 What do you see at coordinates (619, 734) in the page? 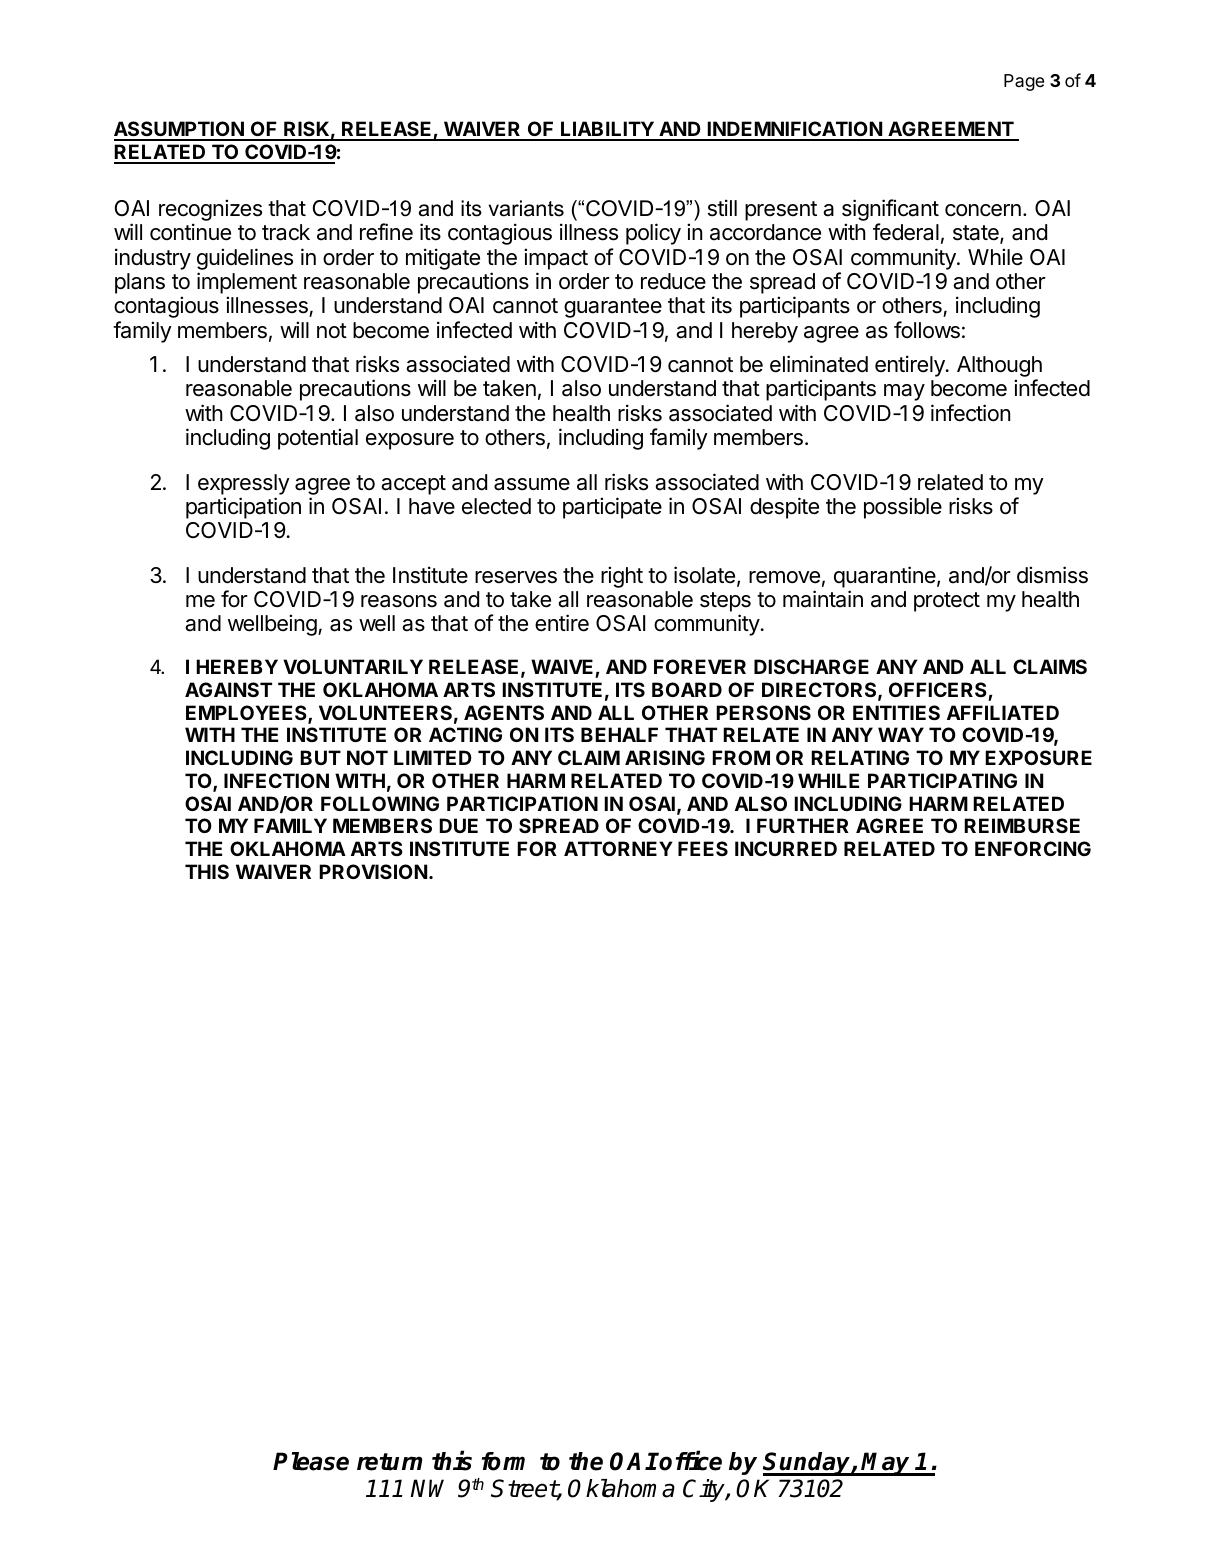
I see `BEHALF` at bounding box center [619, 734].
